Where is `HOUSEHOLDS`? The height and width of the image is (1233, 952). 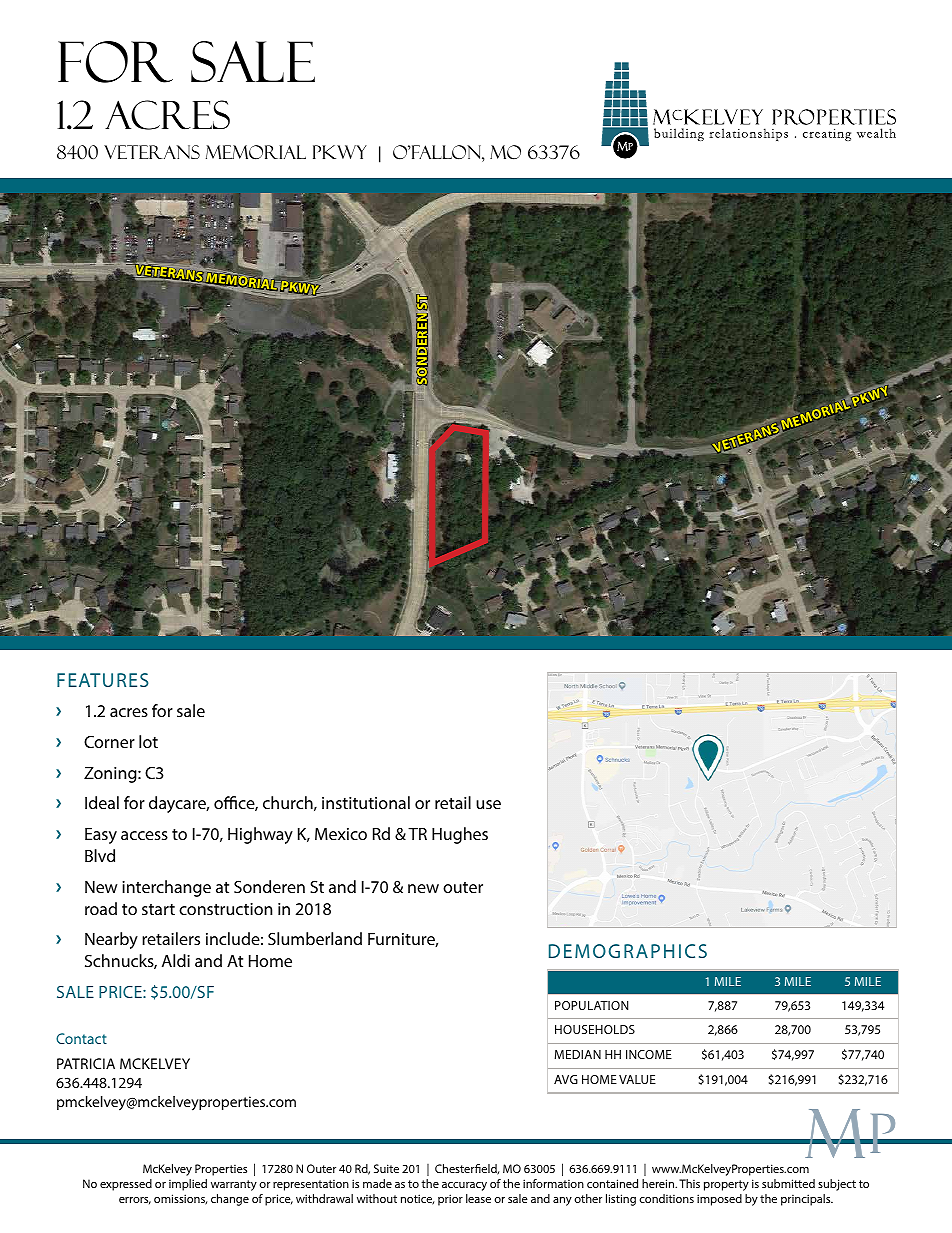
HOUSEHOLDS is located at coordinates (595, 1029).
